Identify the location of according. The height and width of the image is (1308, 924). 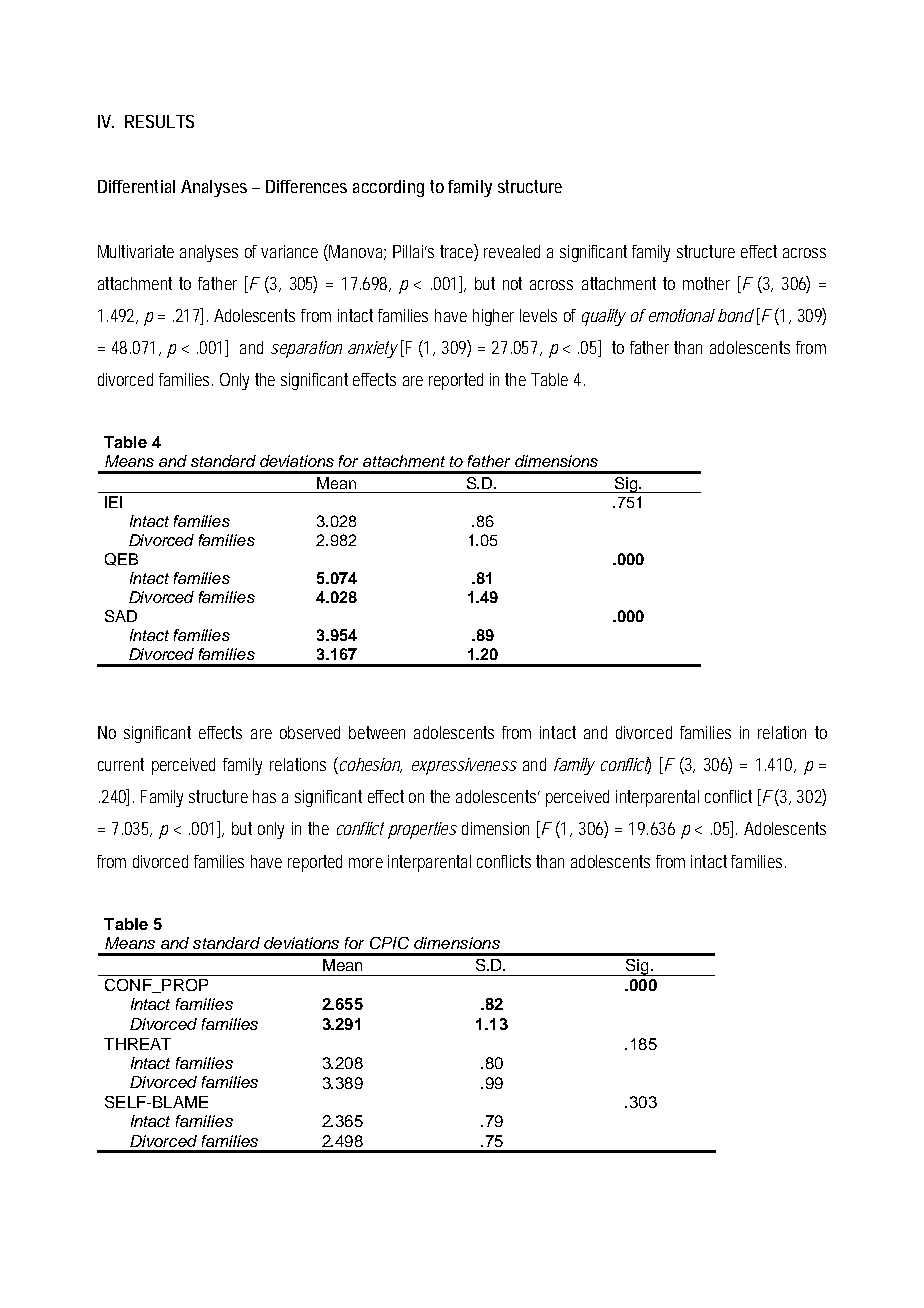
(388, 188).
